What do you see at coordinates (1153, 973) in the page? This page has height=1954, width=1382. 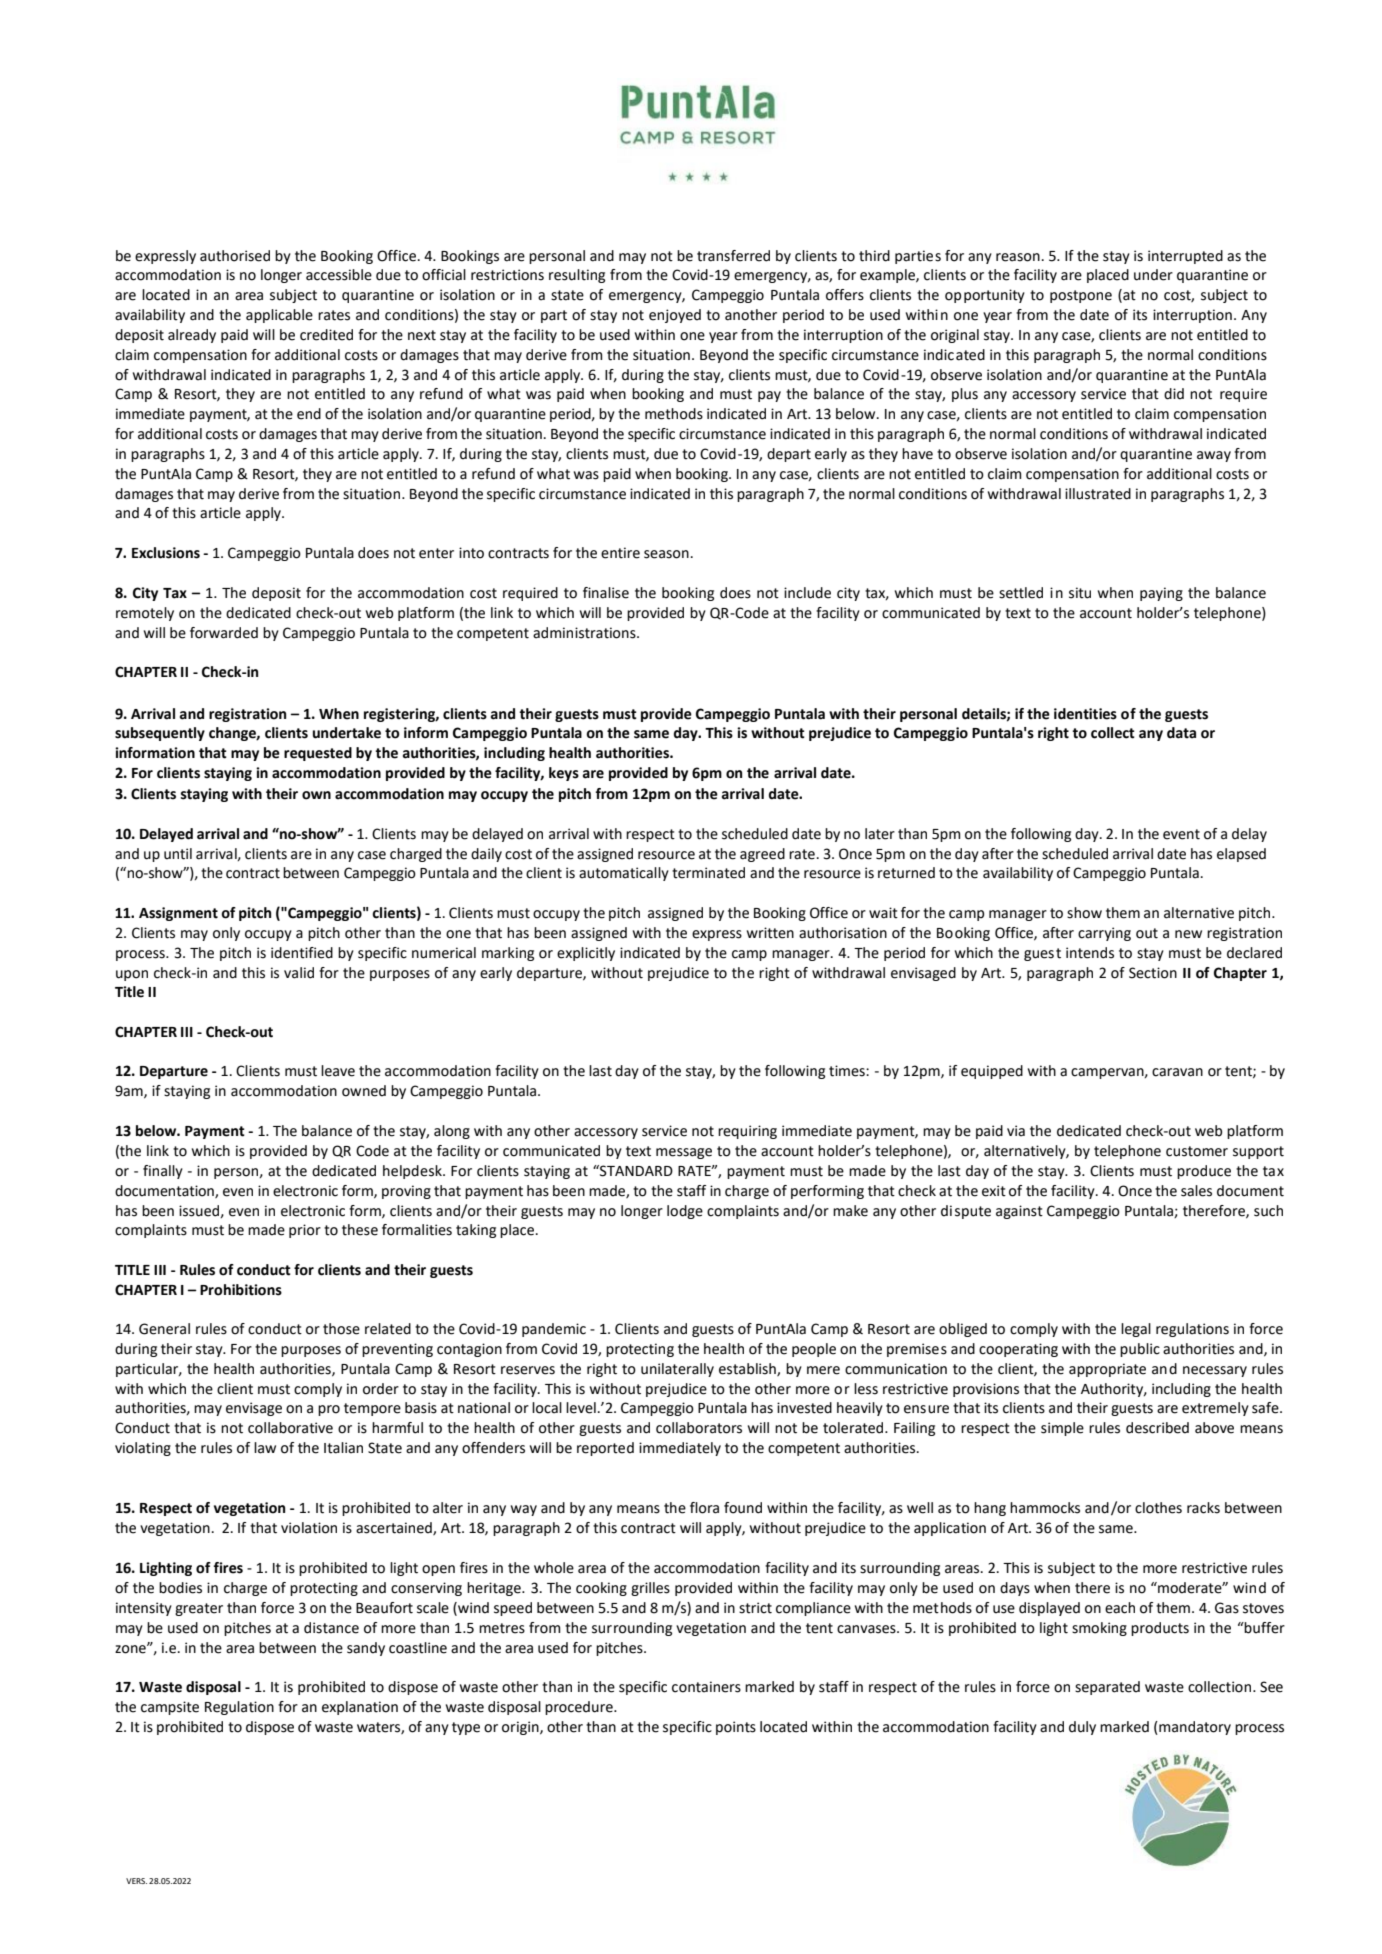 I see `Section` at bounding box center [1153, 973].
